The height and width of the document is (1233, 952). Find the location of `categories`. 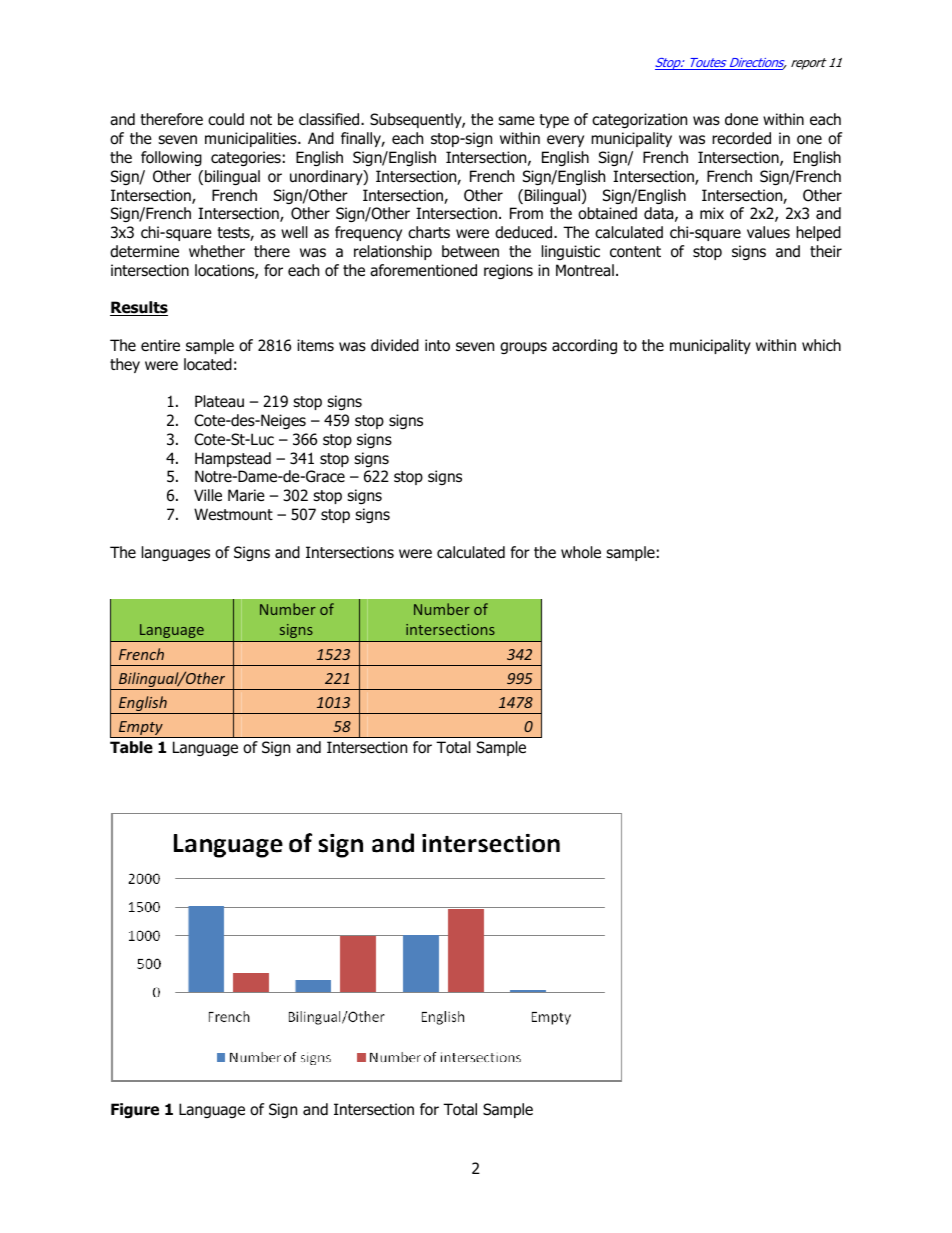

categories is located at coordinates (246, 158).
